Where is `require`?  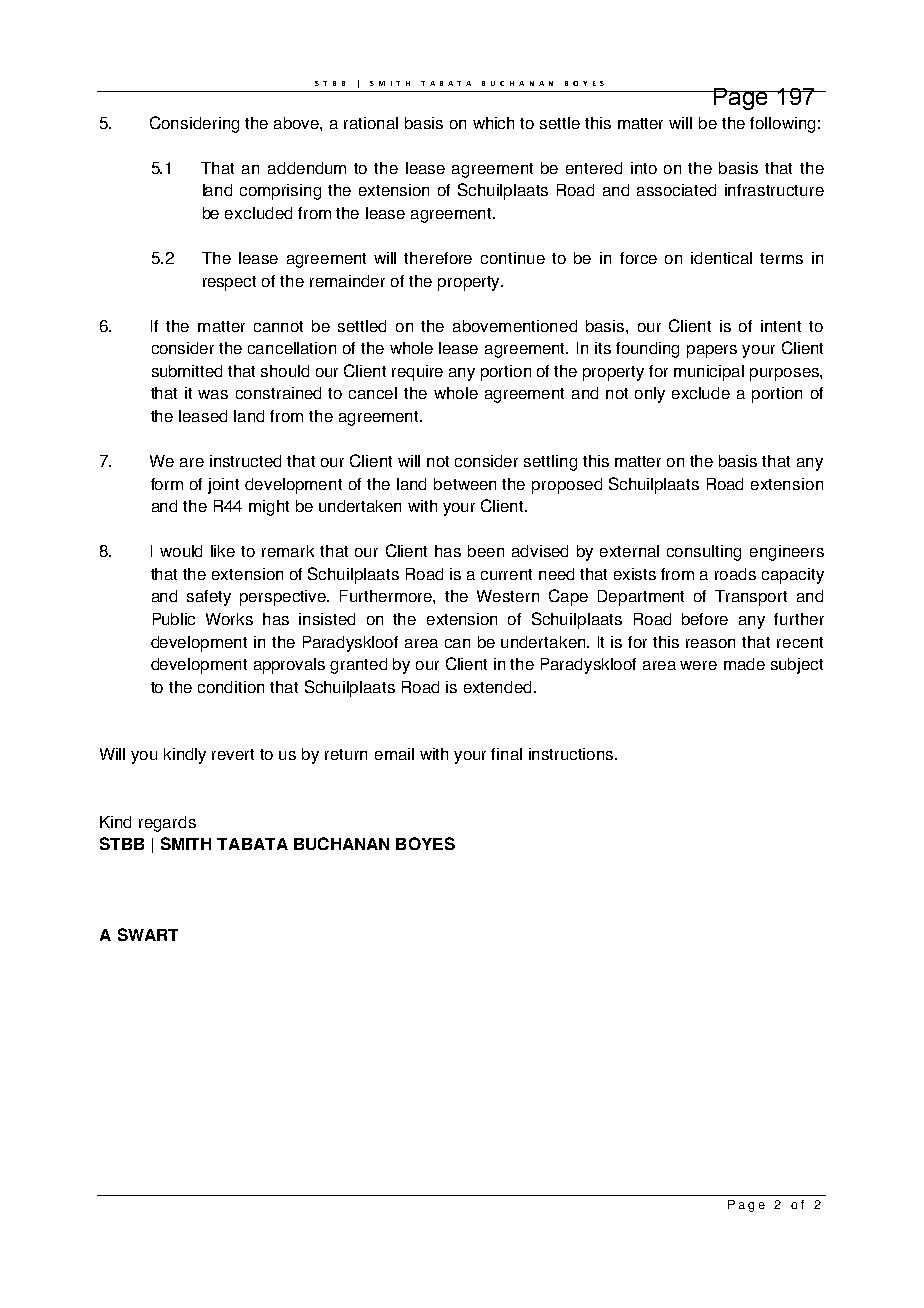
require is located at coordinates (417, 373).
